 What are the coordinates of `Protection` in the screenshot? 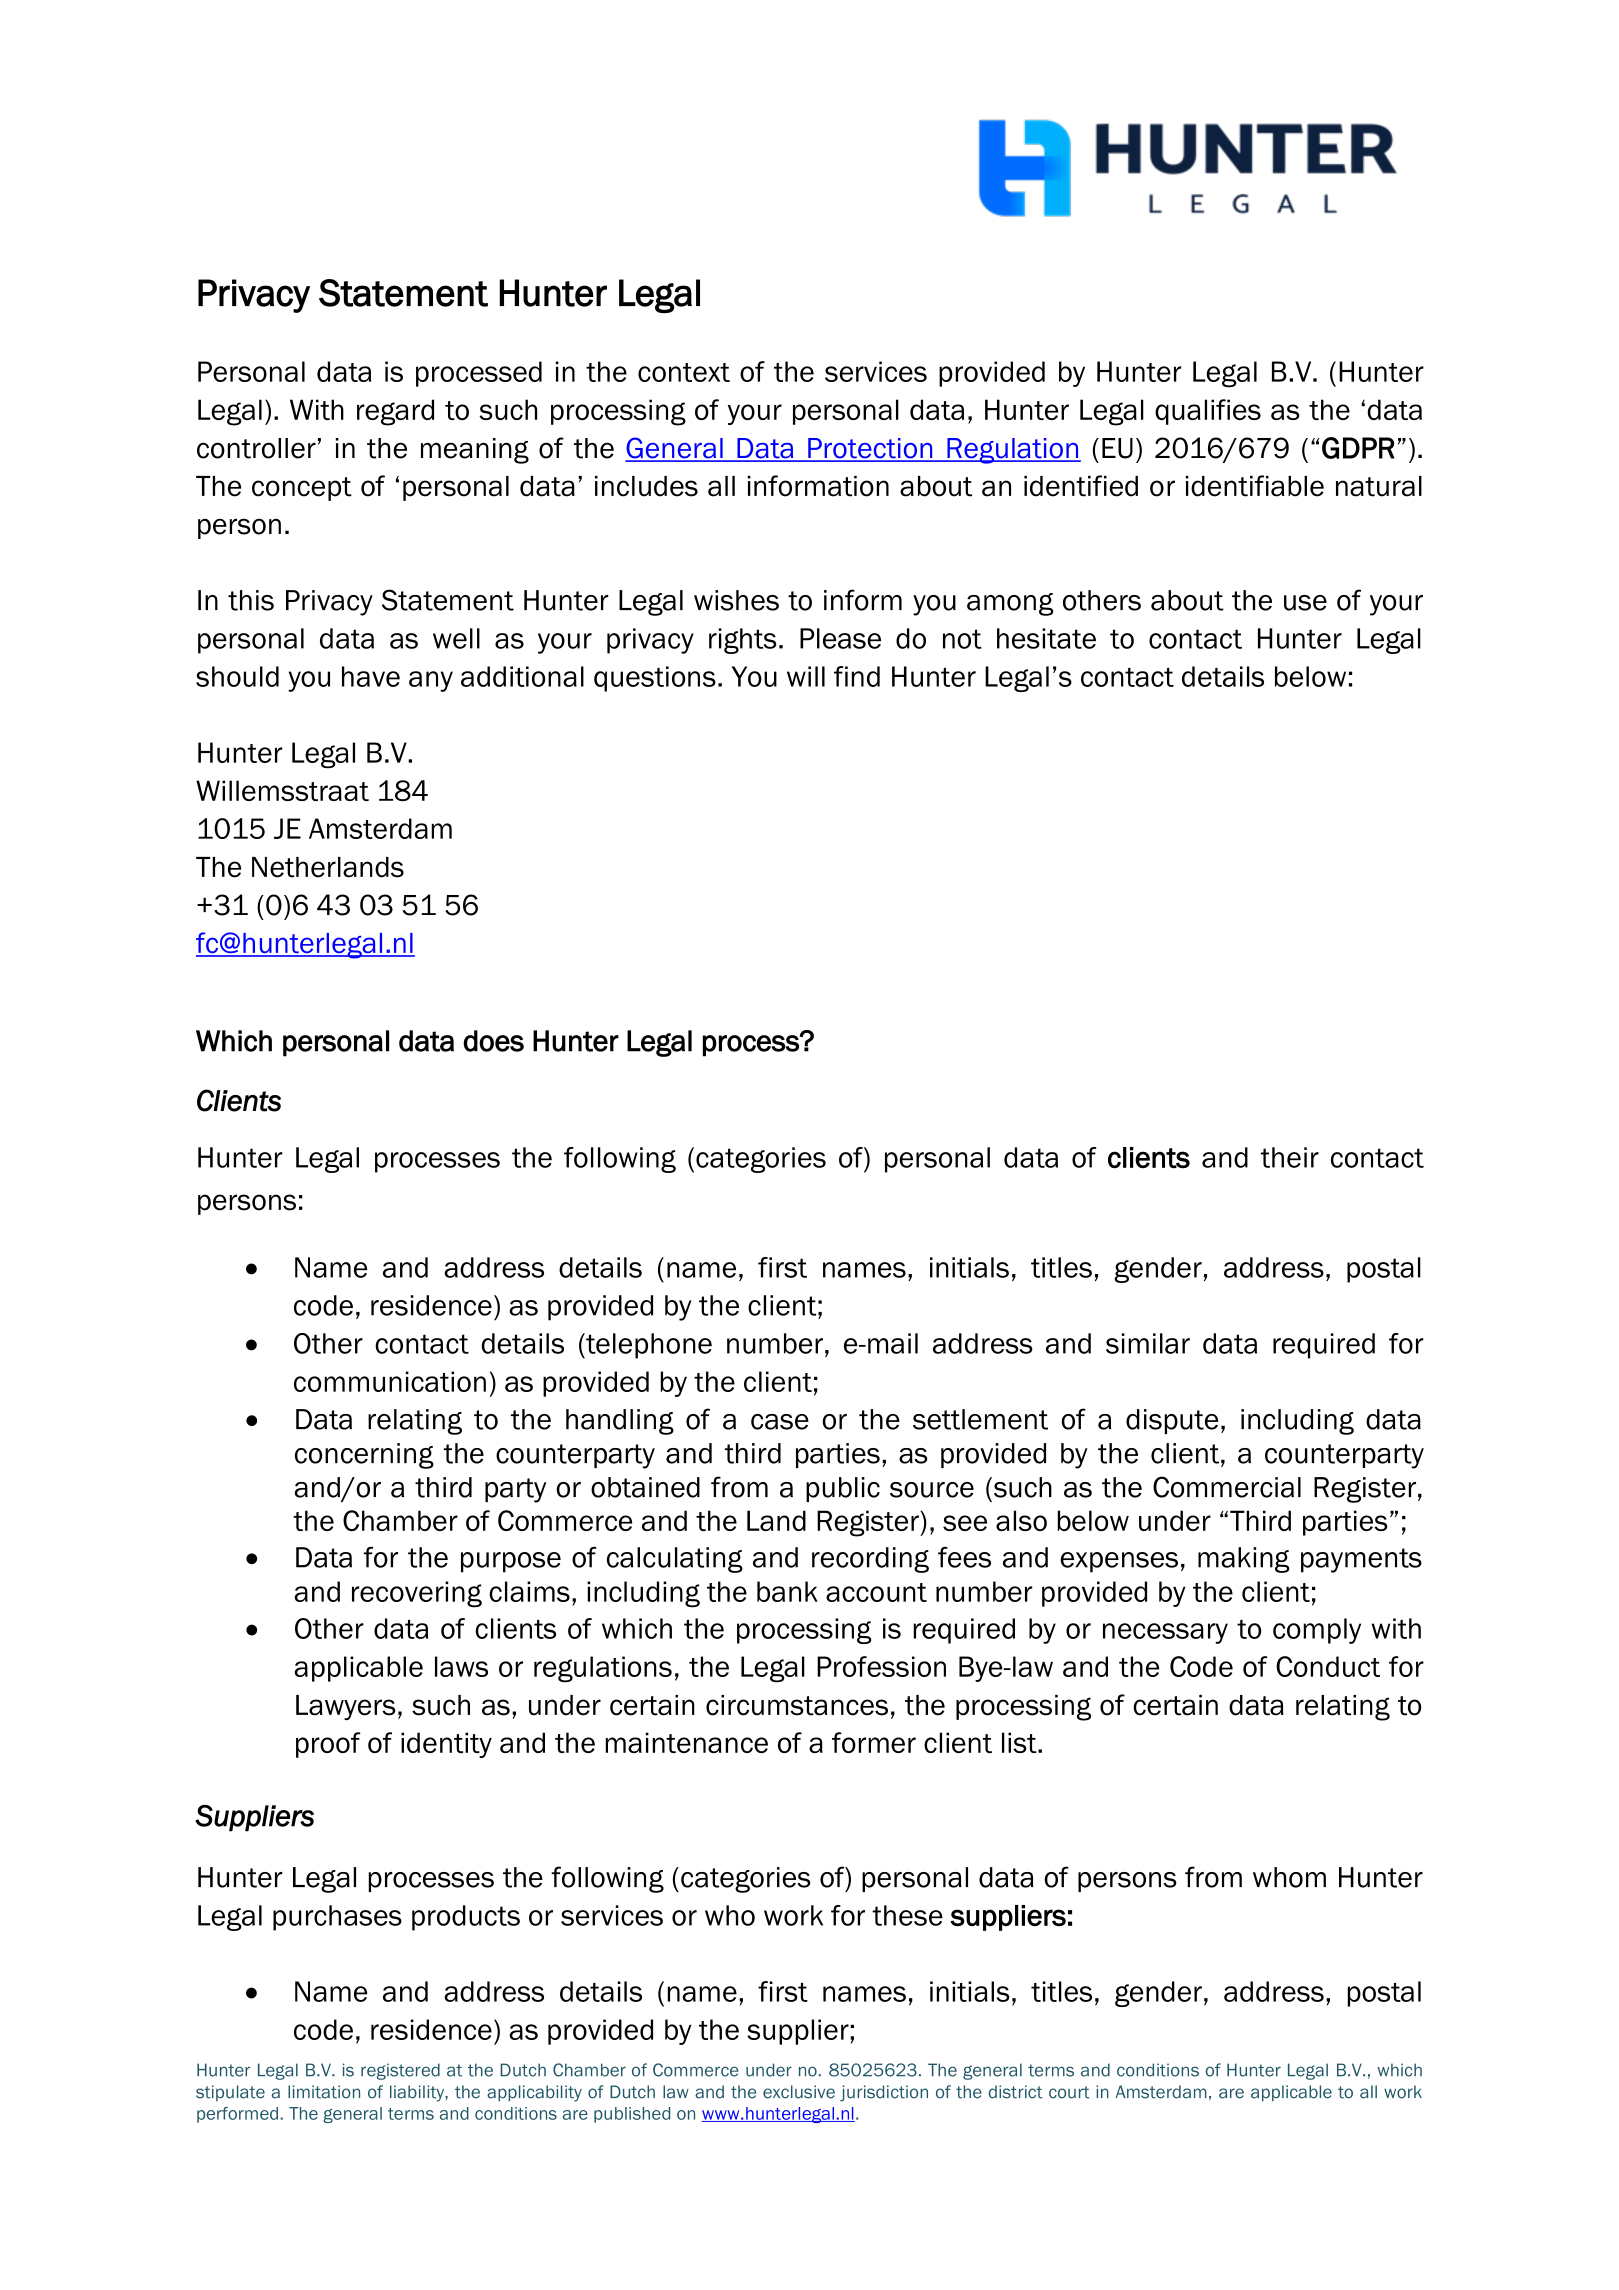 It's located at (870, 449).
